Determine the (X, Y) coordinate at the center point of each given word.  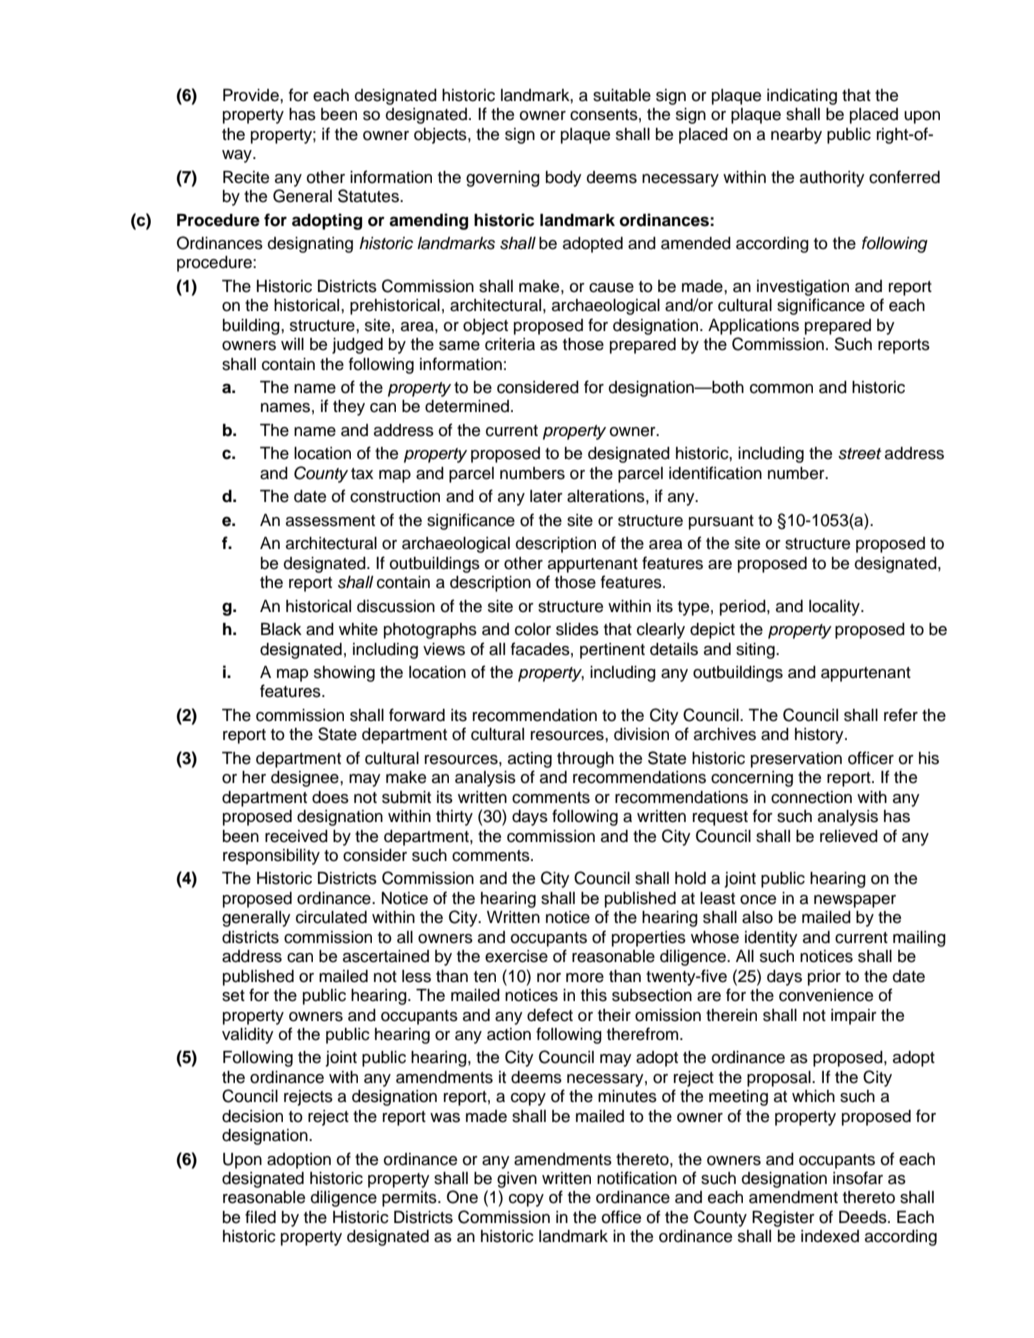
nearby (796, 136)
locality (835, 608)
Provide (252, 95)
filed (260, 1217)
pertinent (612, 651)
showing (344, 674)
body (564, 179)
